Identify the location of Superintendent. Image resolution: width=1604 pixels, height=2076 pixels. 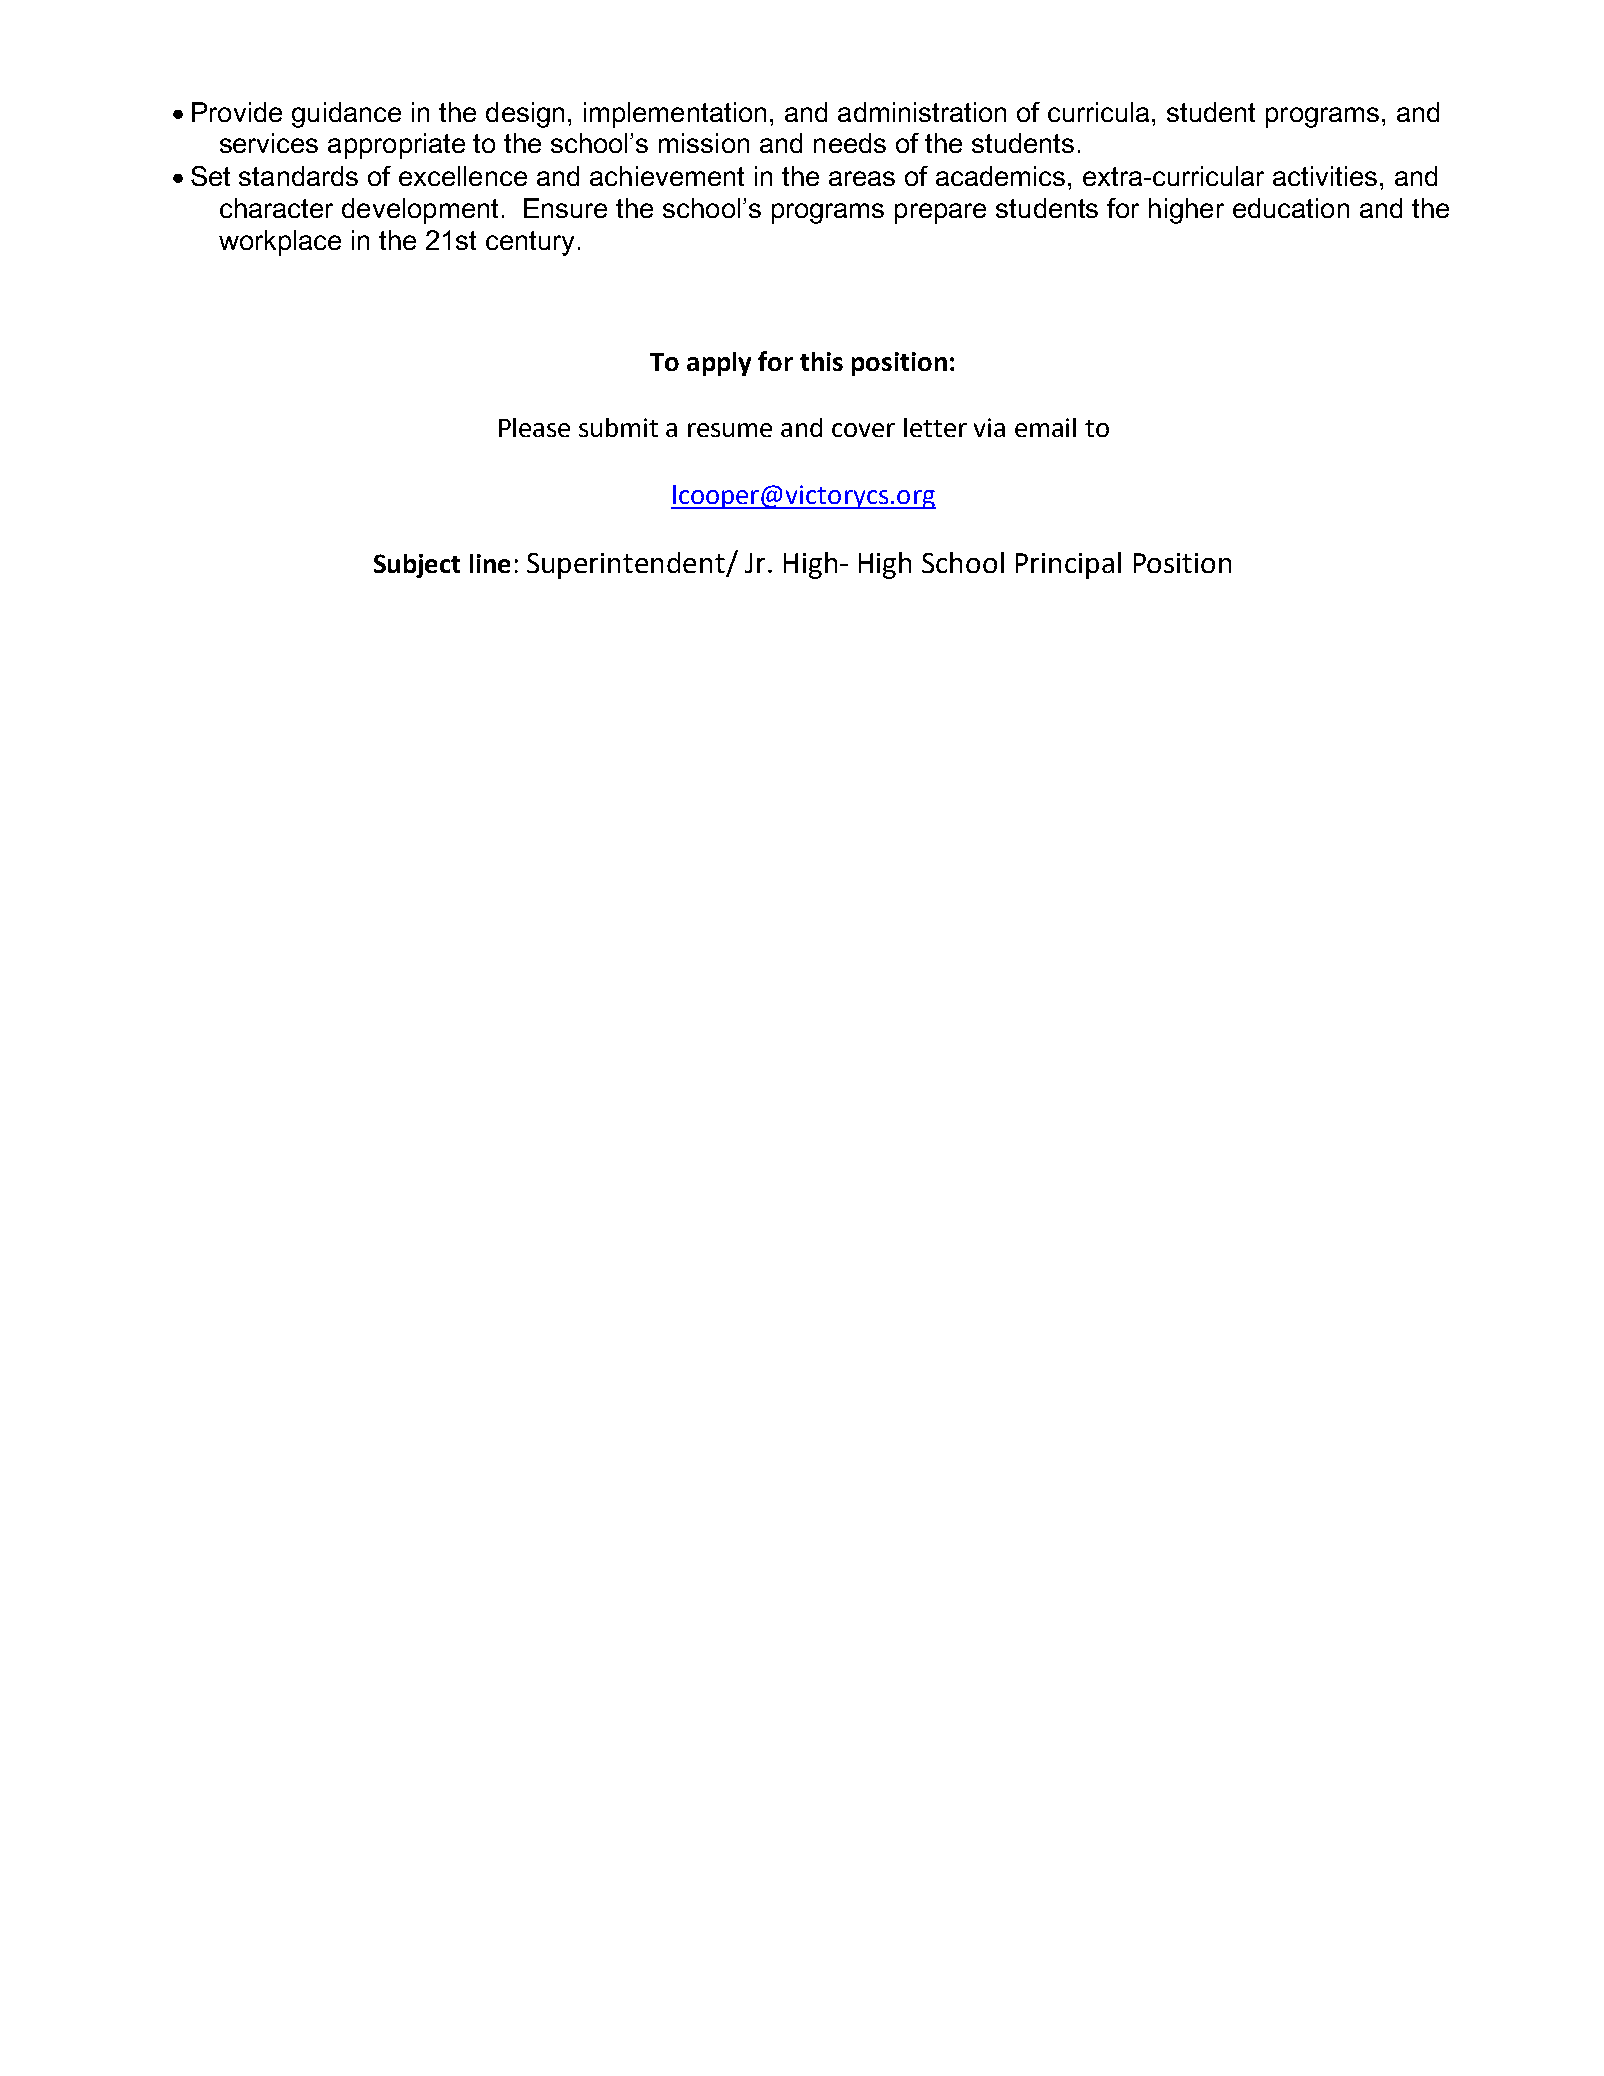
(627, 565).
